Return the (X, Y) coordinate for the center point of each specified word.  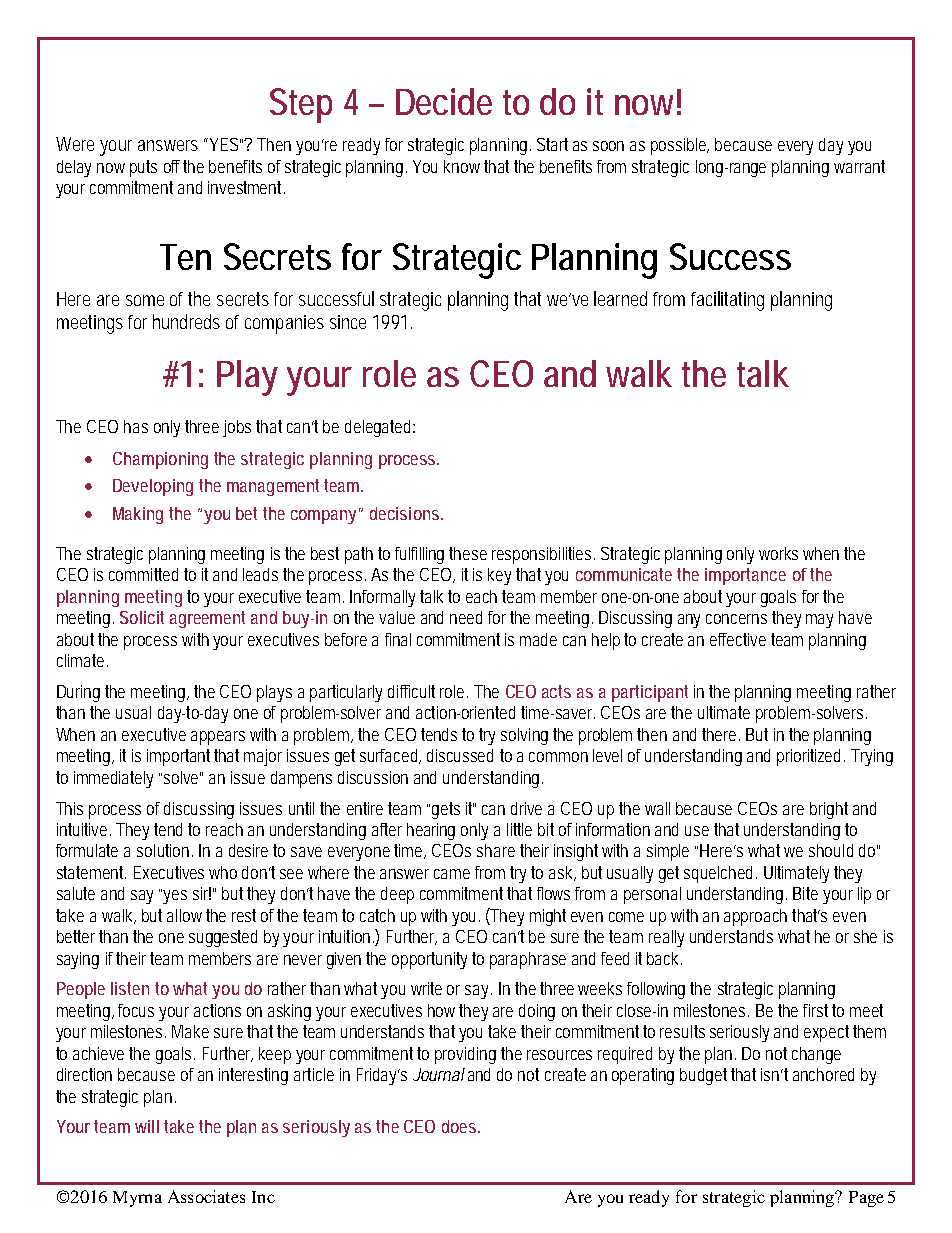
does (461, 1126)
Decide (444, 101)
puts (143, 168)
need (466, 617)
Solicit (142, 617)
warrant (859, 166)
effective (738, 639)
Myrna (137, 1199)
